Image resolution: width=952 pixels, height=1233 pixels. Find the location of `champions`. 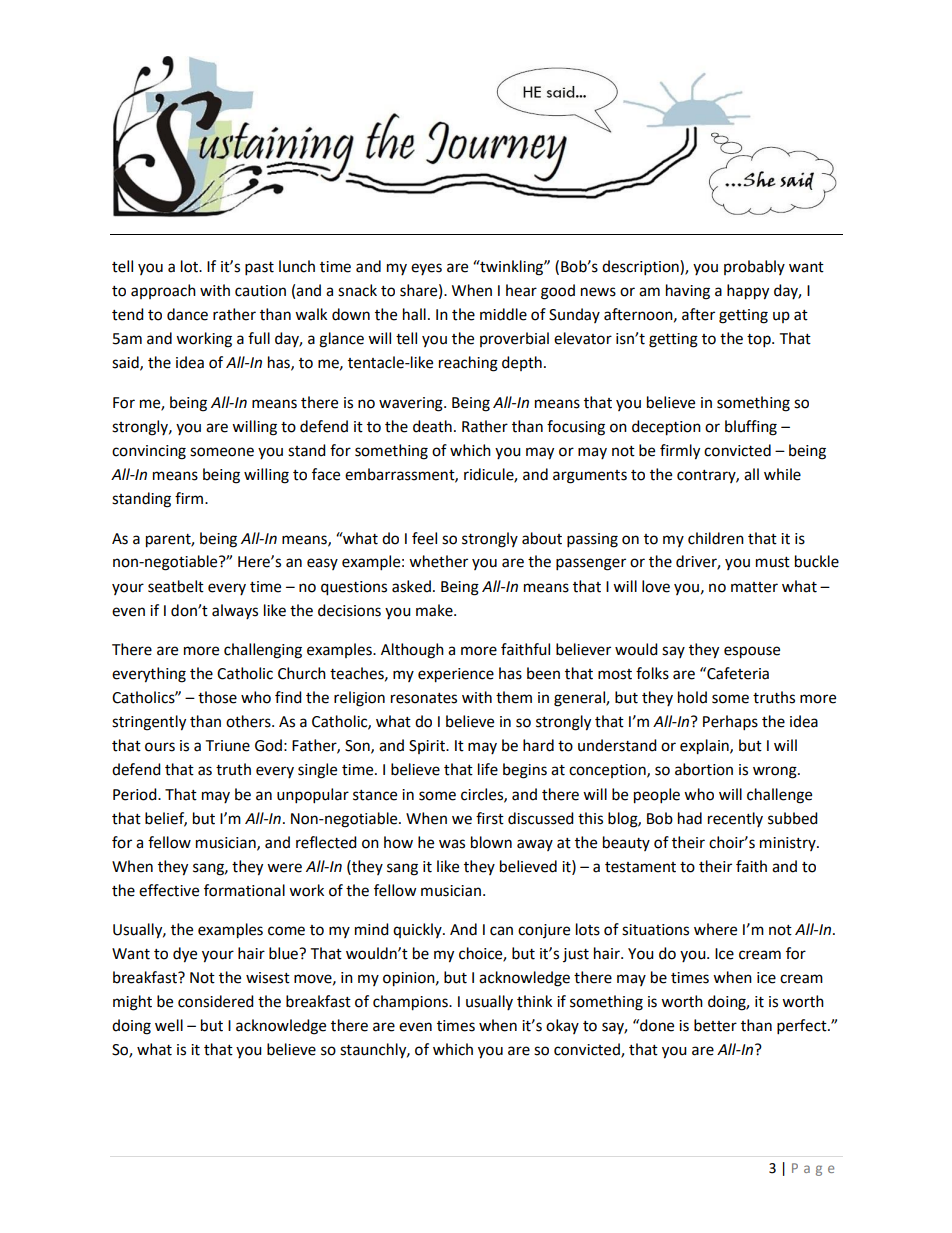

champions is located at coordinates (411, 1003).
